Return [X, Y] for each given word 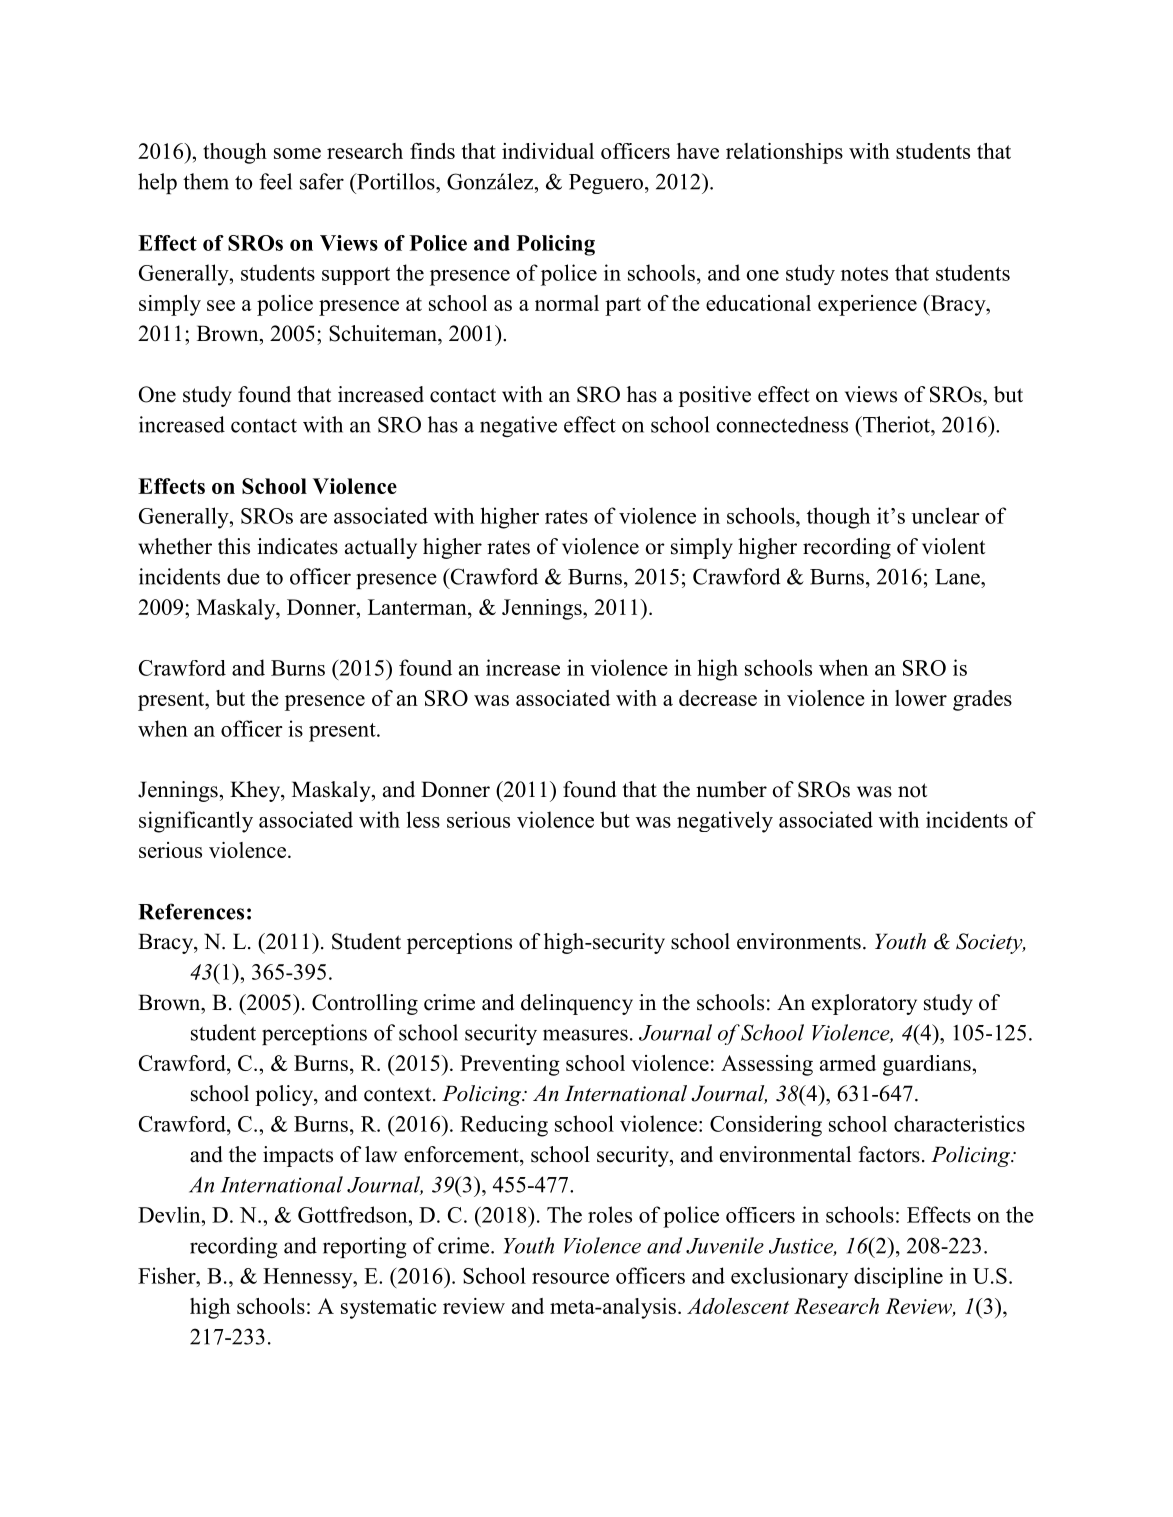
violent [953, 546]
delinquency [577, 1004]
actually [381, 548]
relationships [784, 153]
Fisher [168, 1275]
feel [275, 181]
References [191, 911]
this [234, 546]
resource [570, 1278]
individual [548, 151]
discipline [898, 1277]
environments [799, 941]
